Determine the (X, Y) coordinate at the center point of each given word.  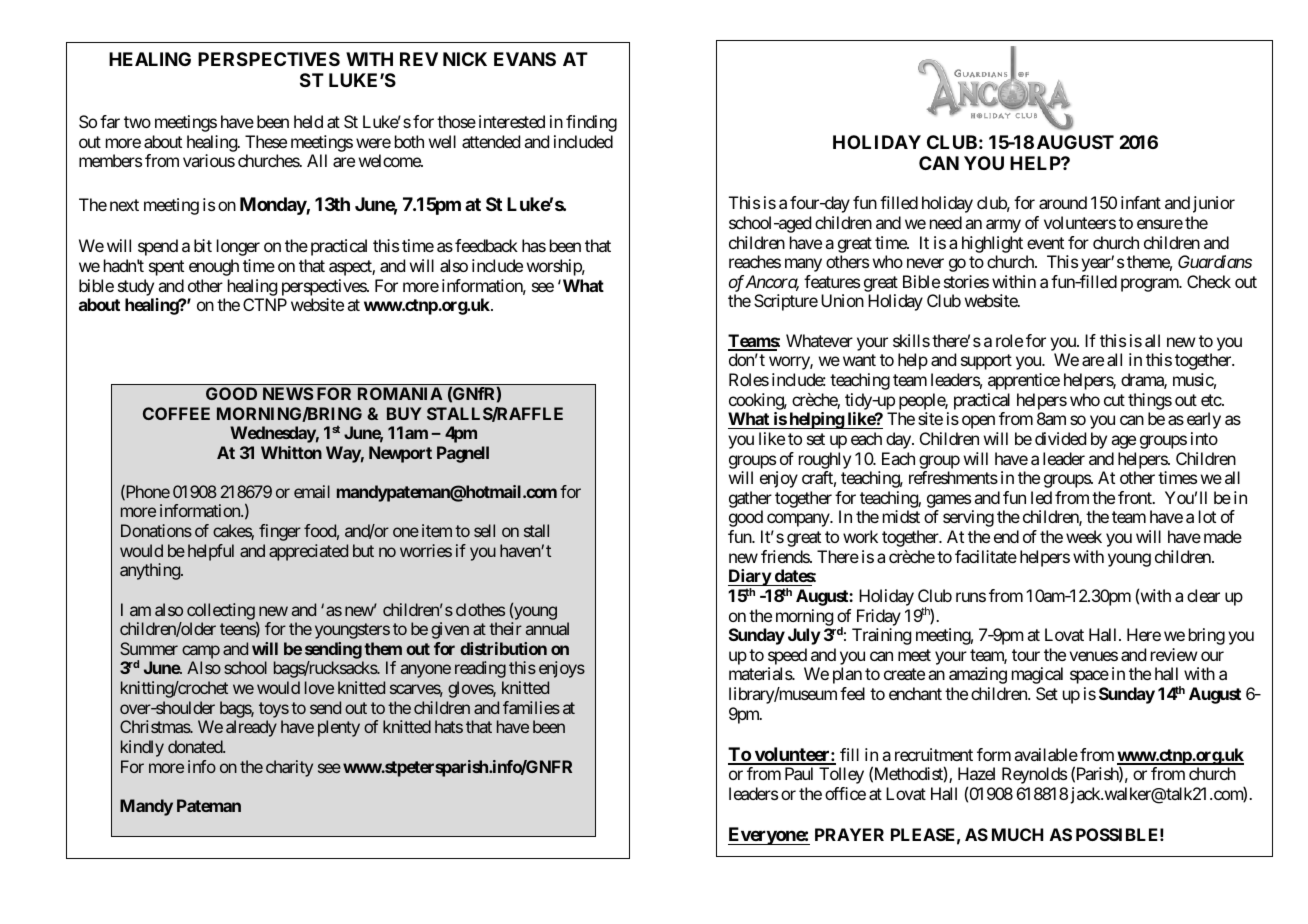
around (1063, 202)
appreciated (308, 552)
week (1084, 536)
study (136, 287)
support (986, 362)
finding (591, 123)
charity (289, 768)
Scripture (786, 302)
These (266, 141)
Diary (750, 579)
